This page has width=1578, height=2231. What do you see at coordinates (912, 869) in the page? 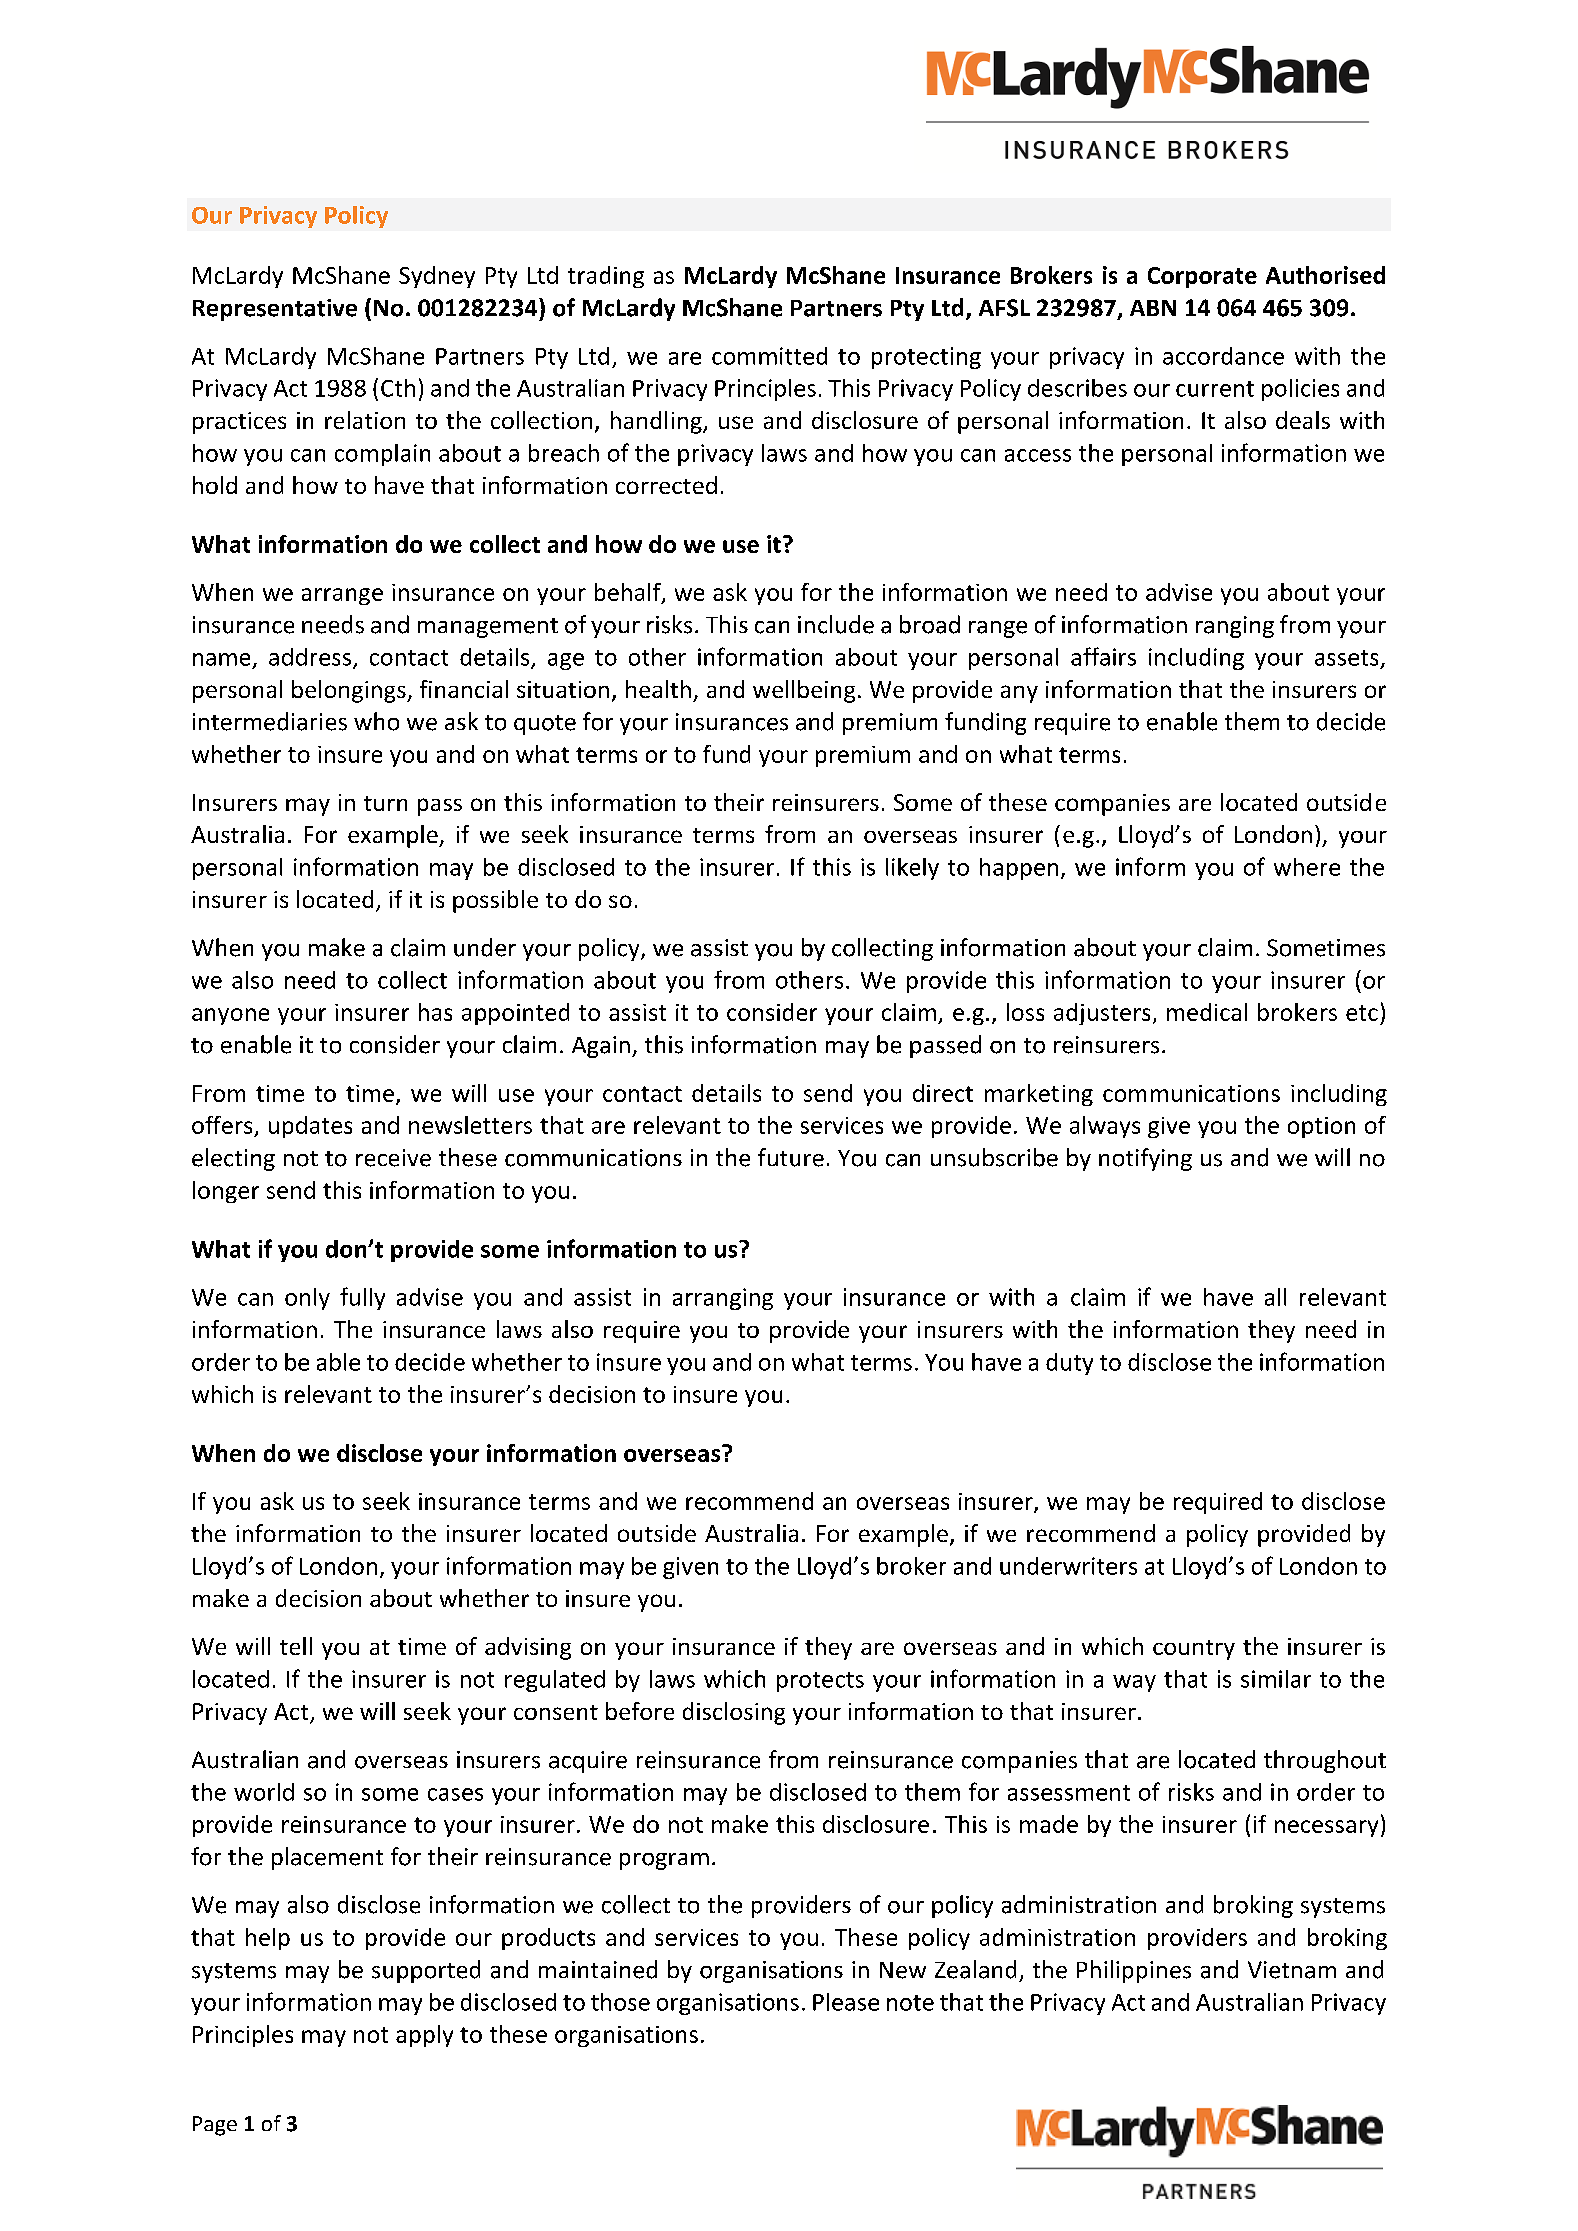
I see `likely` at bounding box center [912, 869].
